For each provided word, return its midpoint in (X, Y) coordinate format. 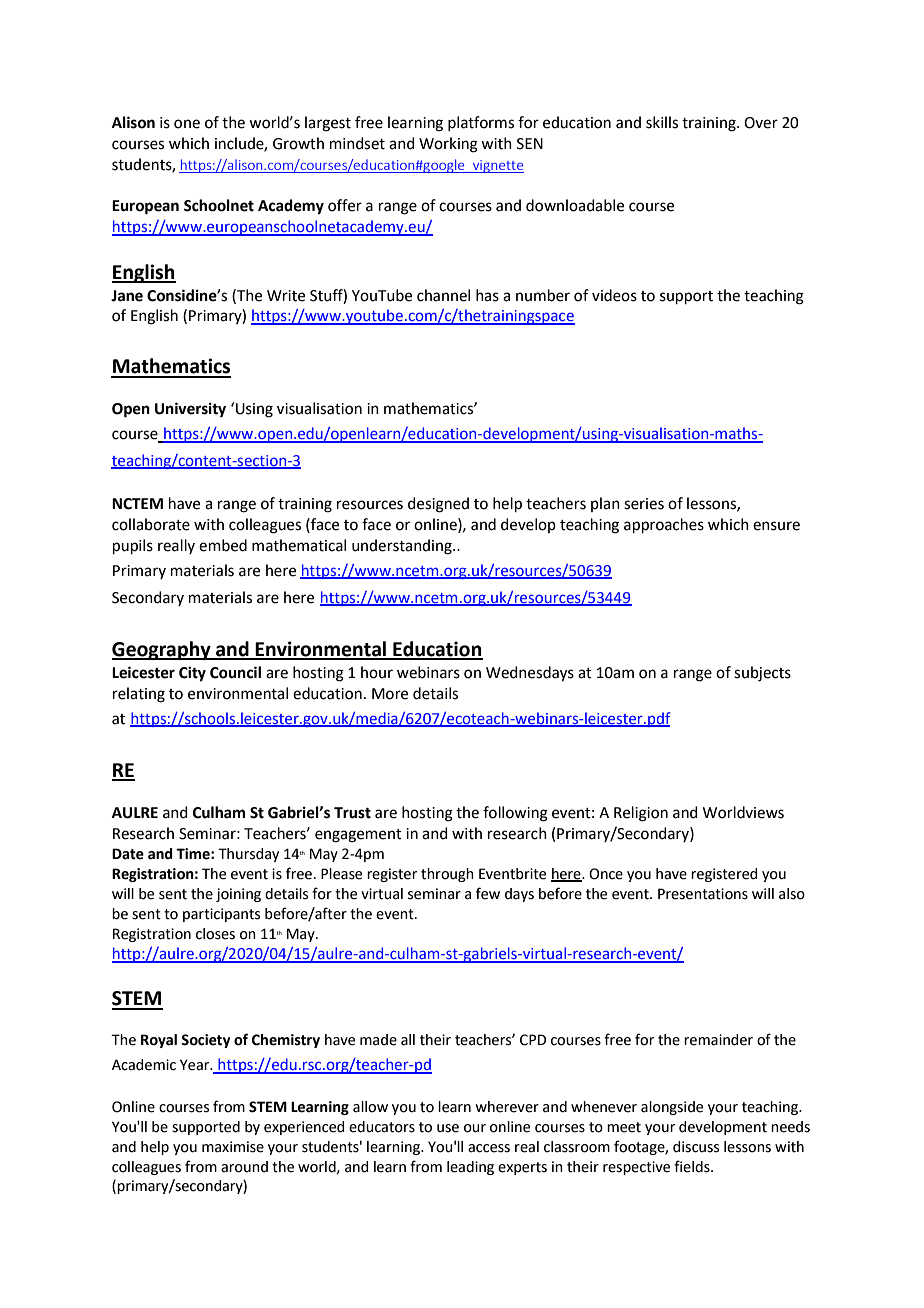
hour (377, 672)
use (448, 1128)
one (187, 124)
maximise (233, 1147)
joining (238, 895)
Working (448, 145)
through (447, 875)
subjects (762, 674)
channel (443, 295)
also (792, 894)
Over (761, 123)
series (644, 504)
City (192, 674)
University (190, 410)
